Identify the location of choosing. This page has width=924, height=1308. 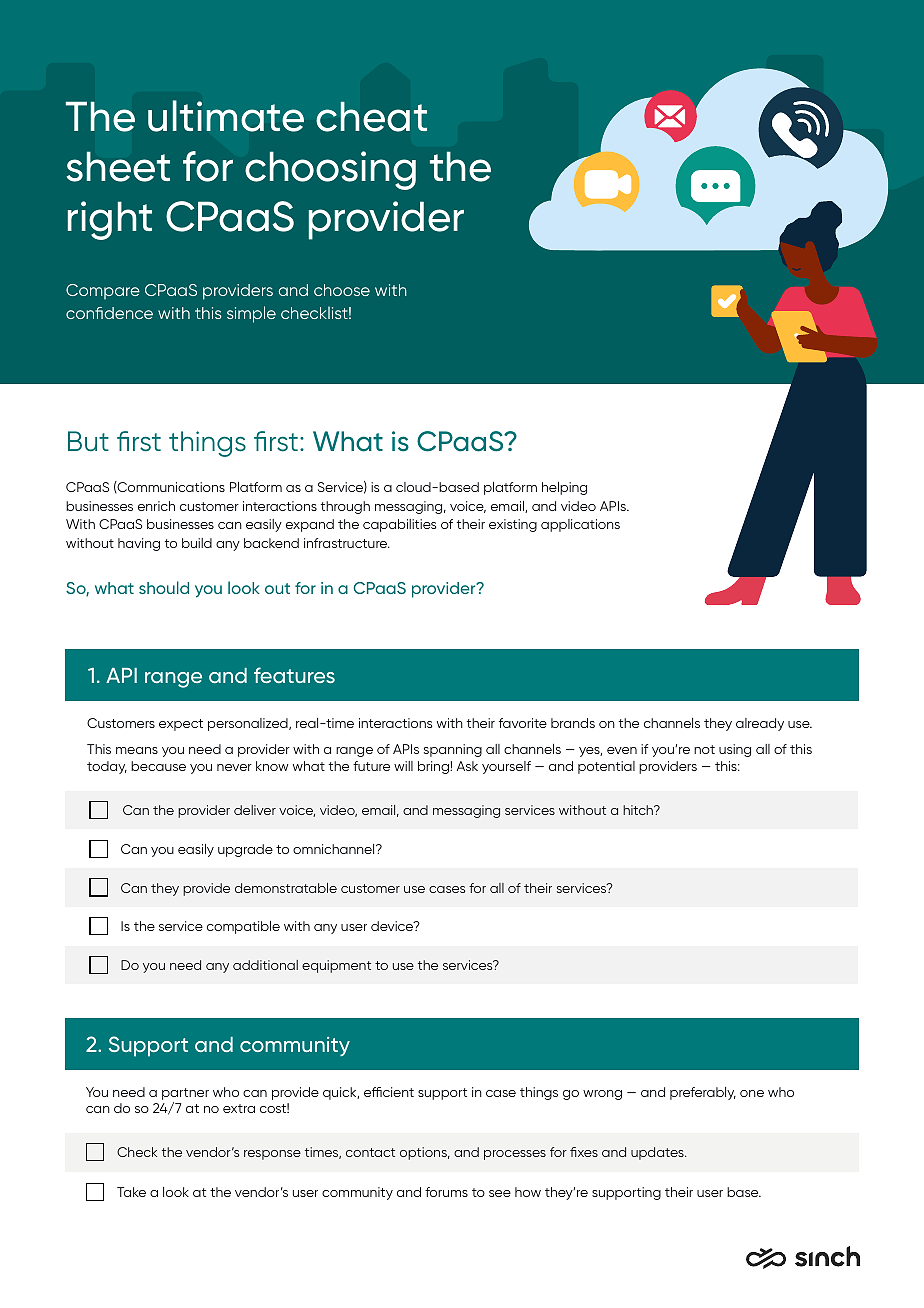
(330, 170).
